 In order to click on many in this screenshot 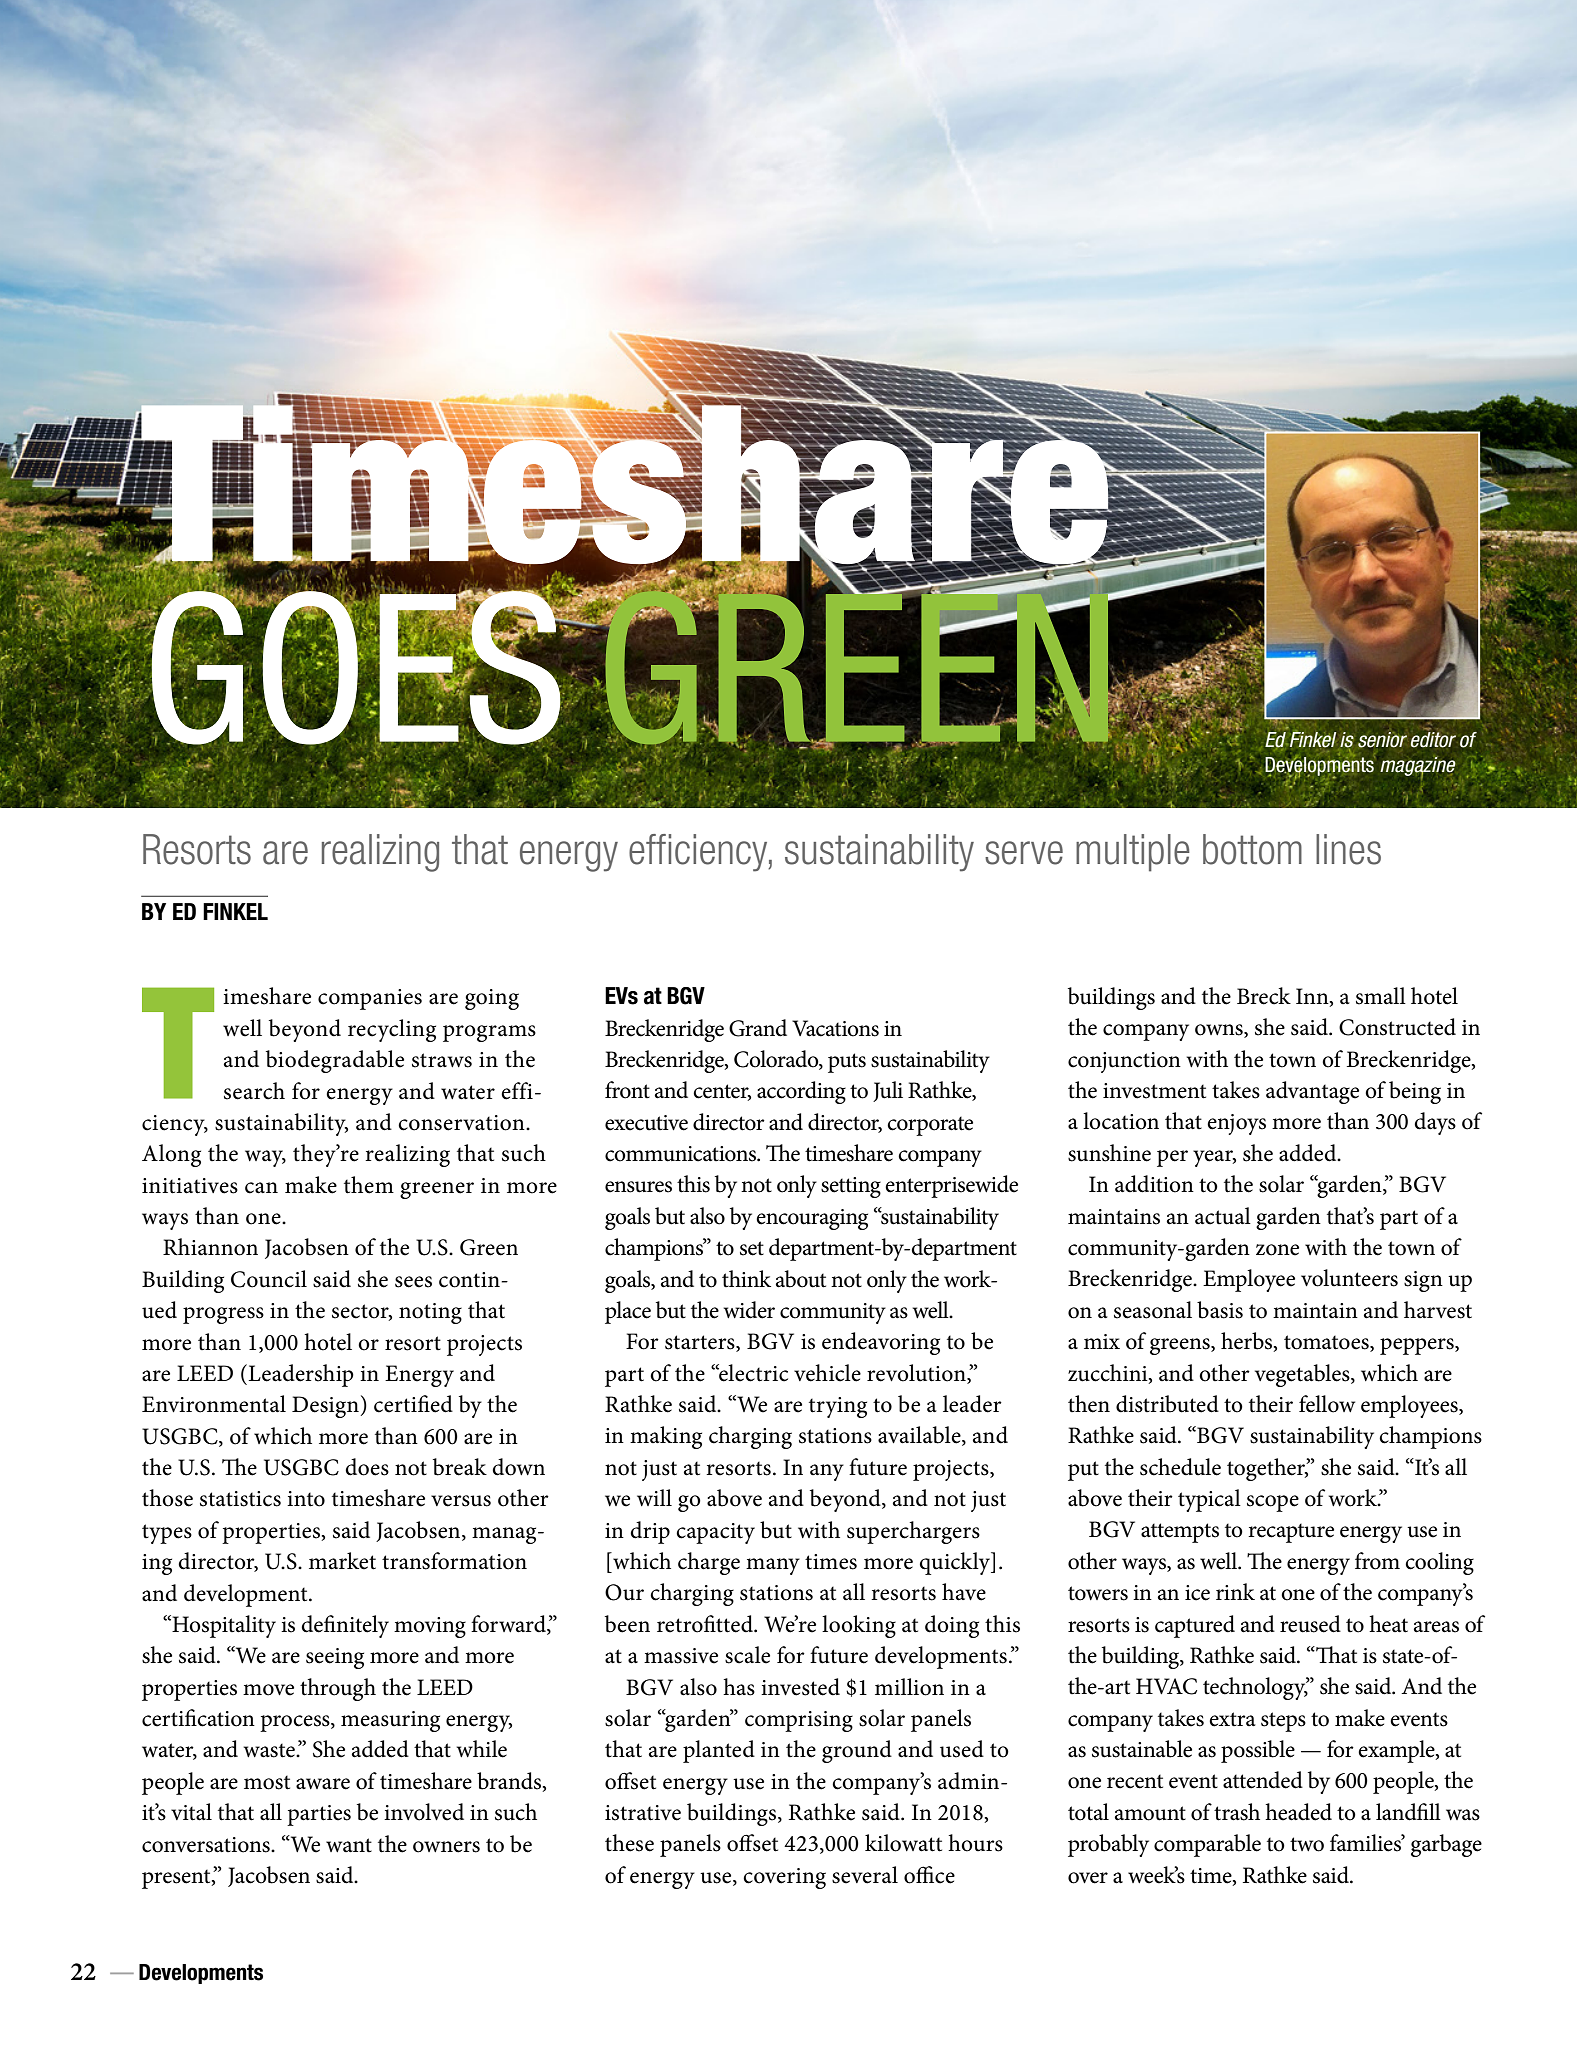, I will do `click(773, 1566)`.
